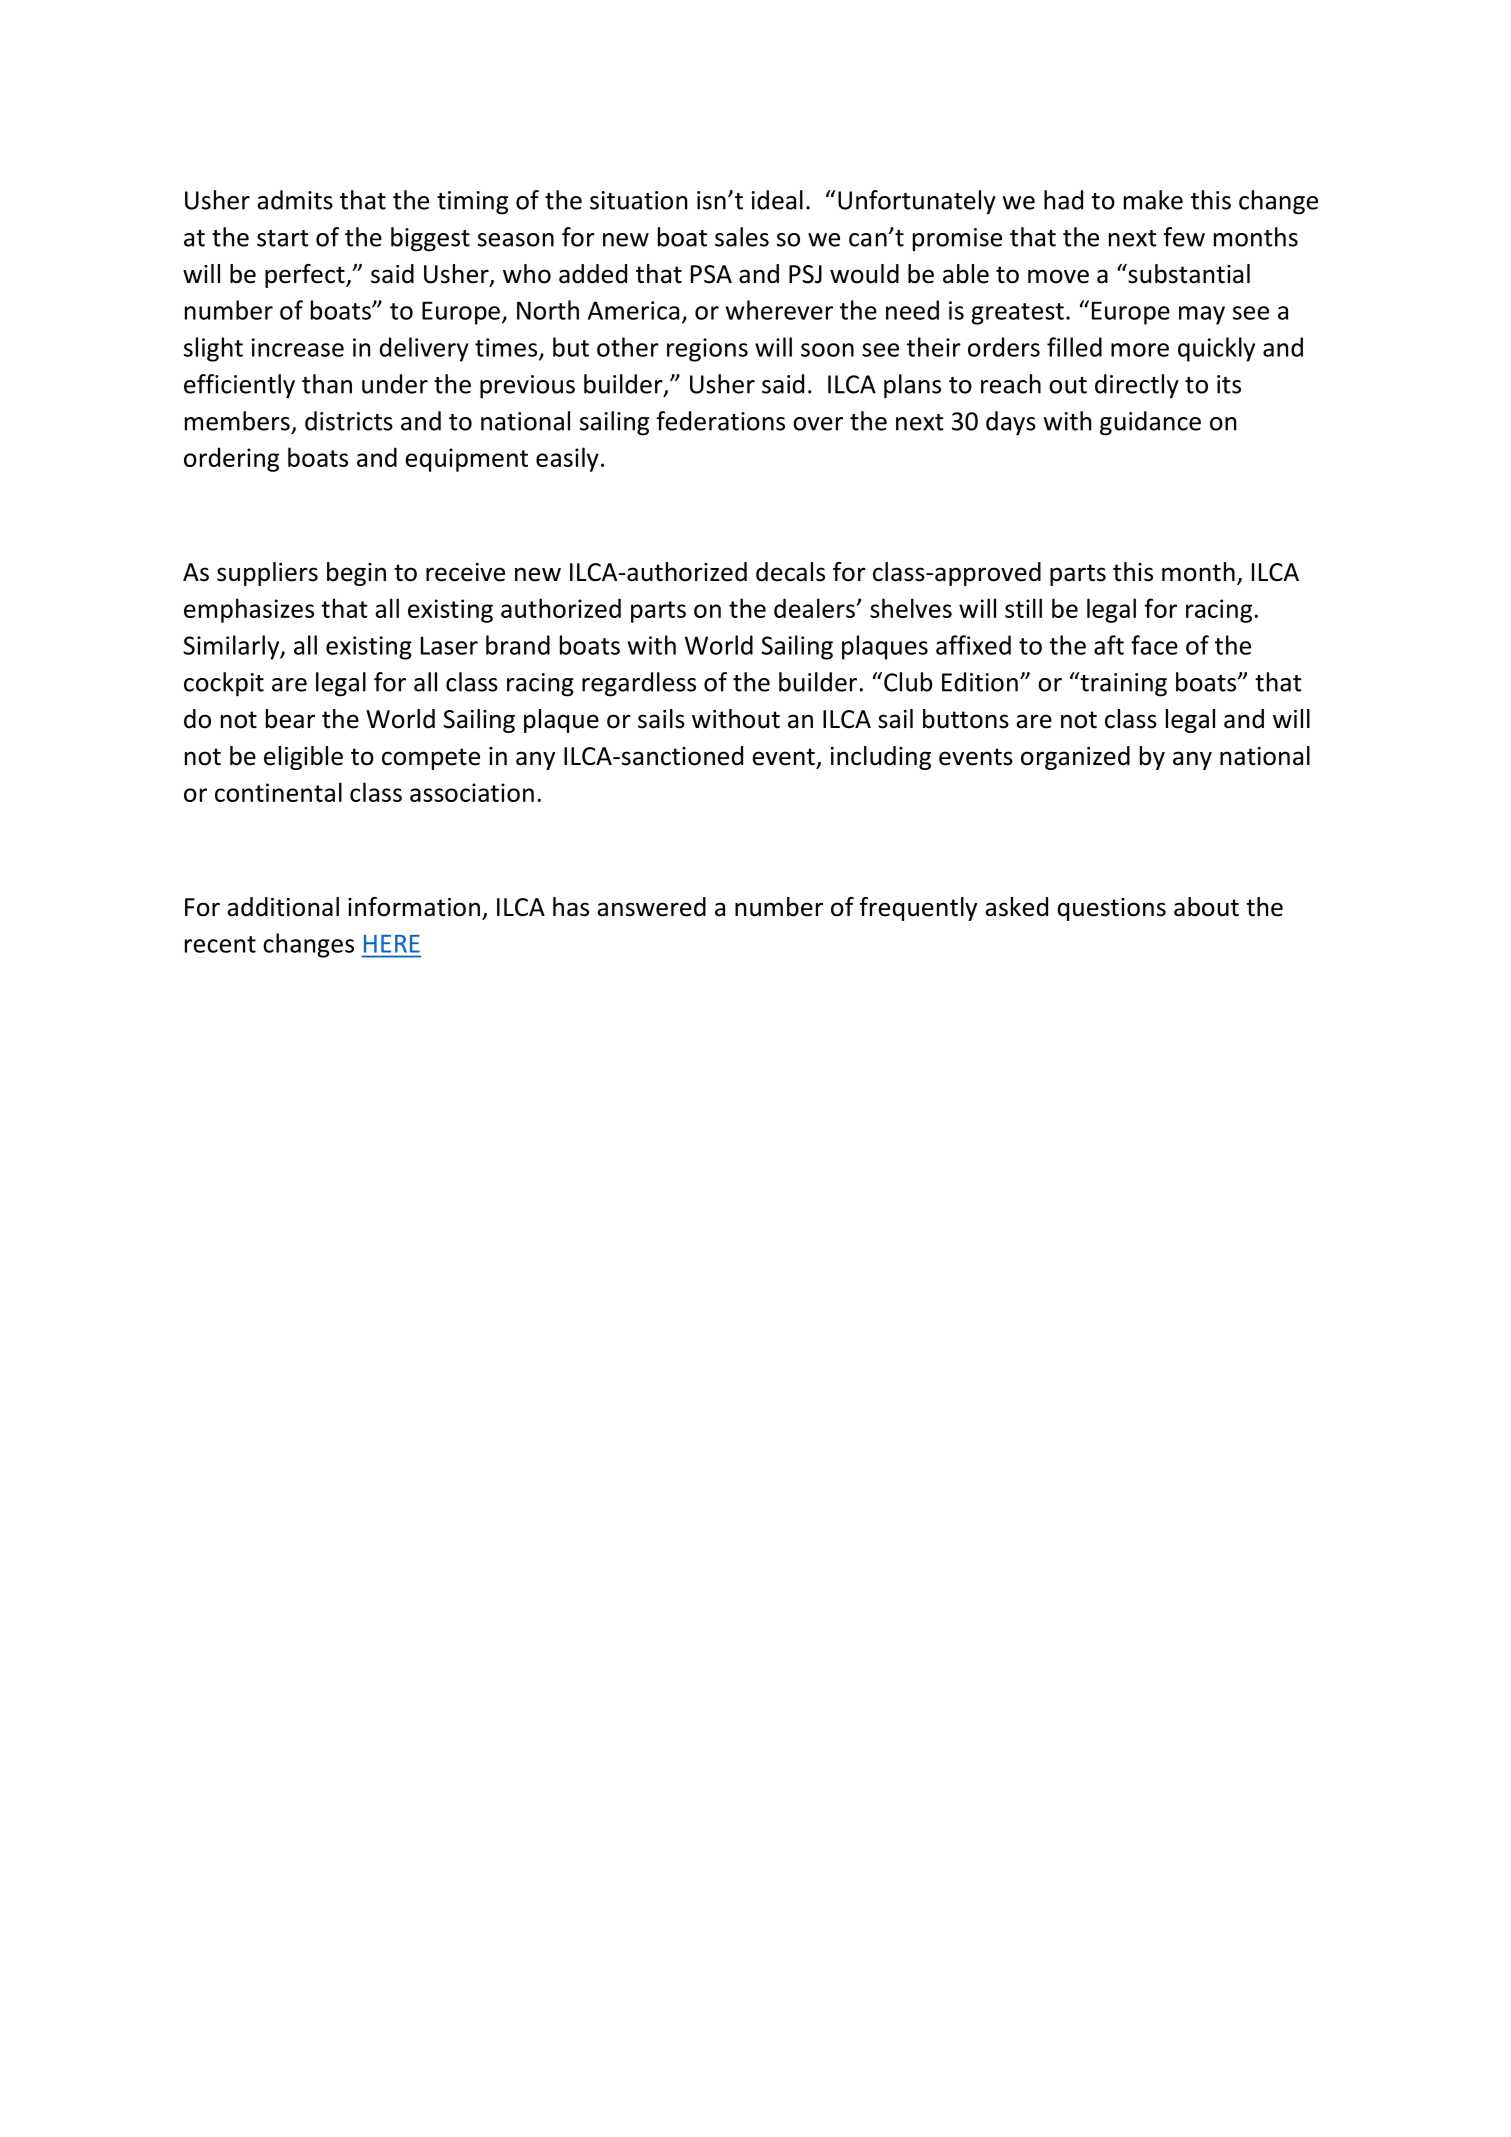 This document has width=1511, height=2137. I want to click on decals, so click(790, 572).
